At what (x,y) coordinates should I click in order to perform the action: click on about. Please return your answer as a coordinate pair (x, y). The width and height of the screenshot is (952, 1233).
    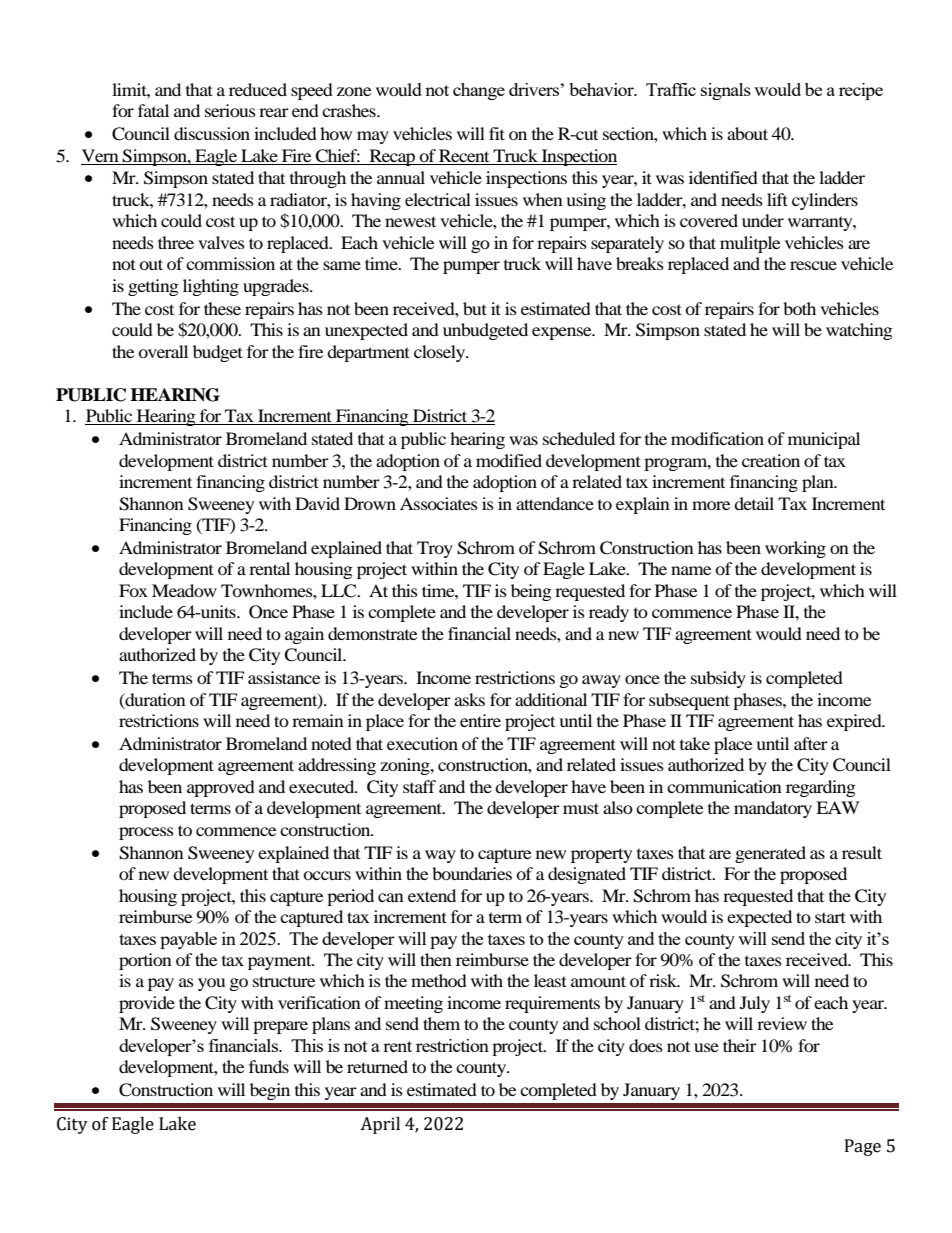
    Looking at the image, I should click on (747, 133).
